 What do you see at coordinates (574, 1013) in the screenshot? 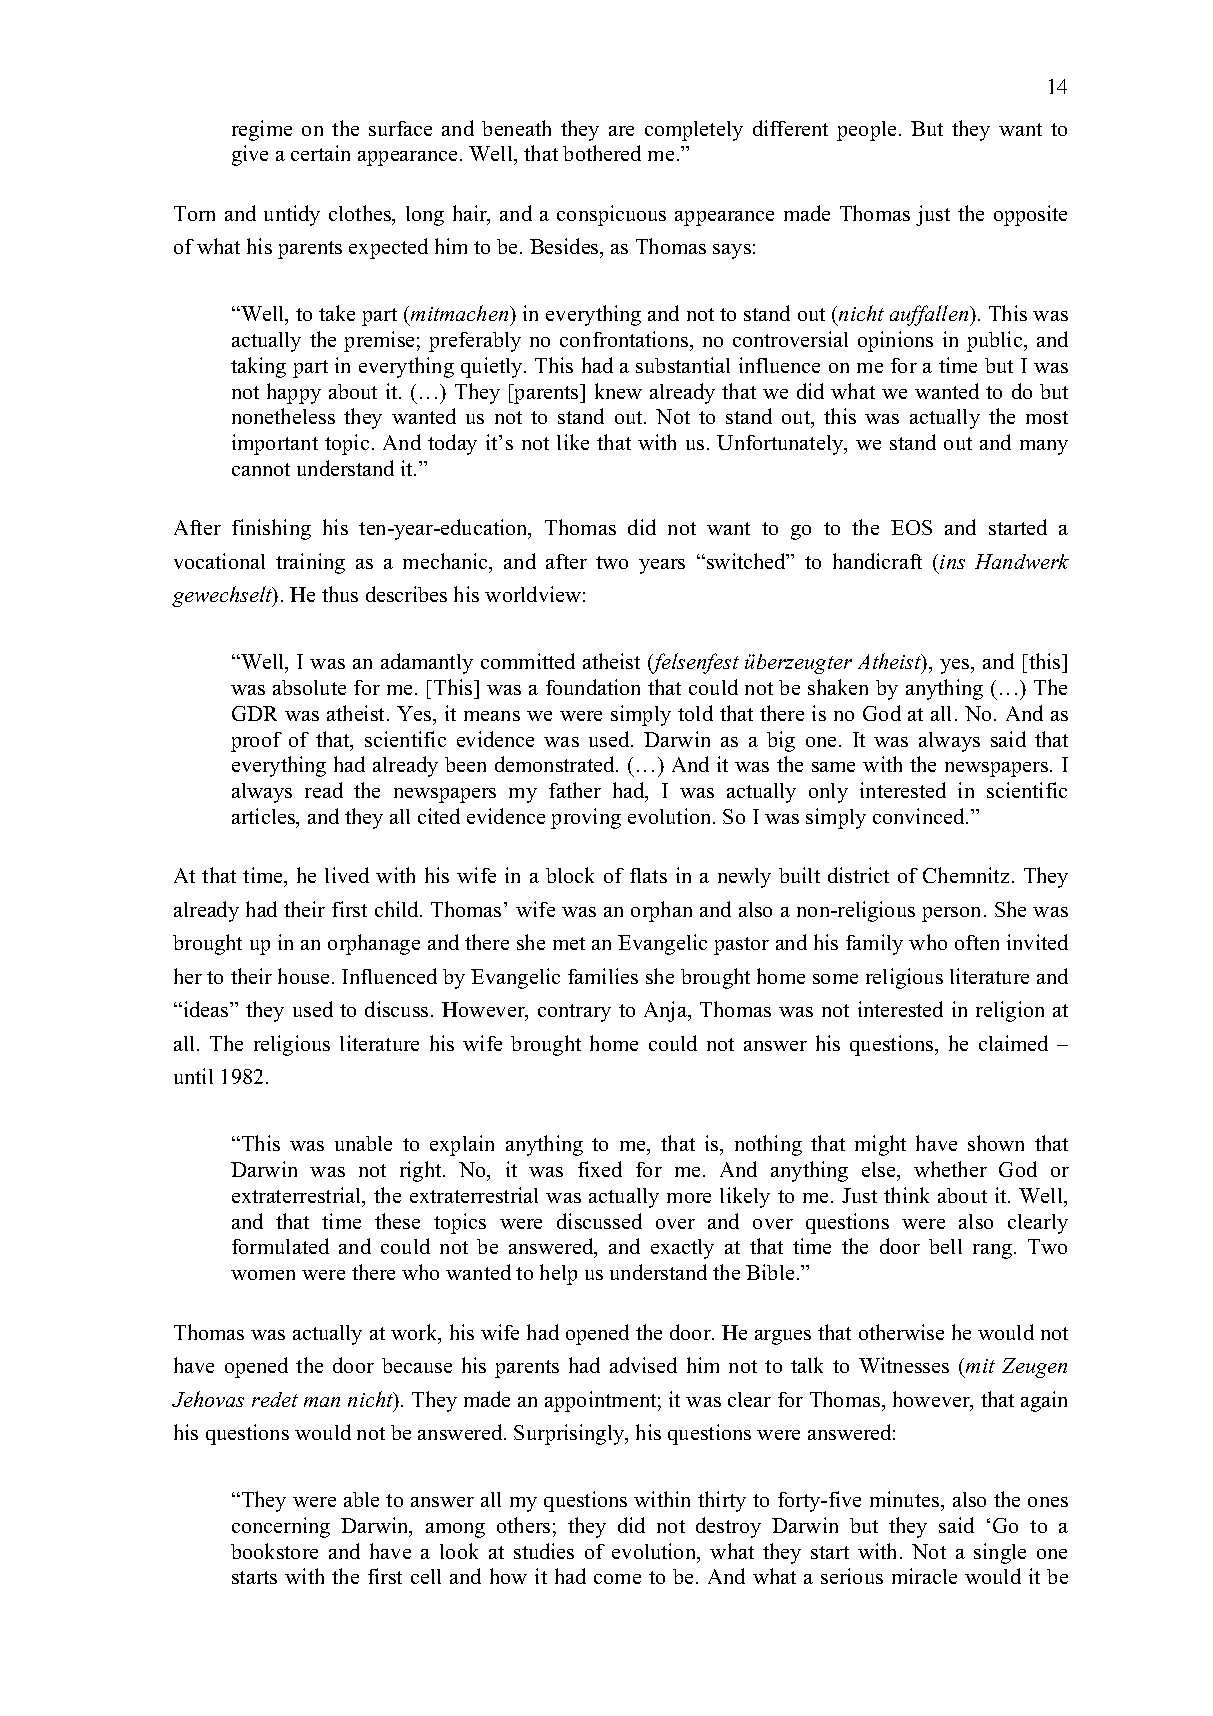
I see `contrary` at bounding box center [574, 1013].
